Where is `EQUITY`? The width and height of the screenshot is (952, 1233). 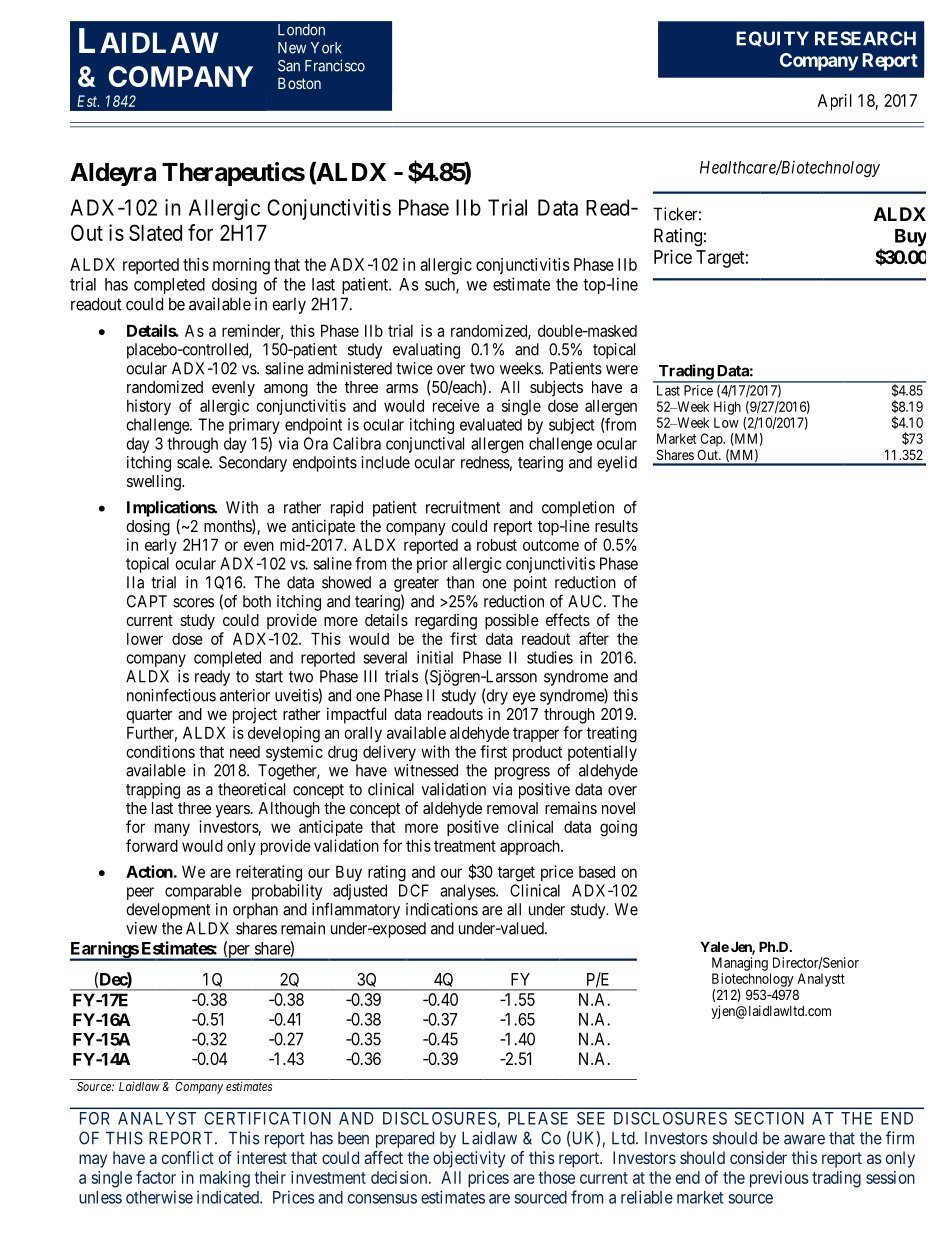
EQUITY is located at coordinates (772, 39).
